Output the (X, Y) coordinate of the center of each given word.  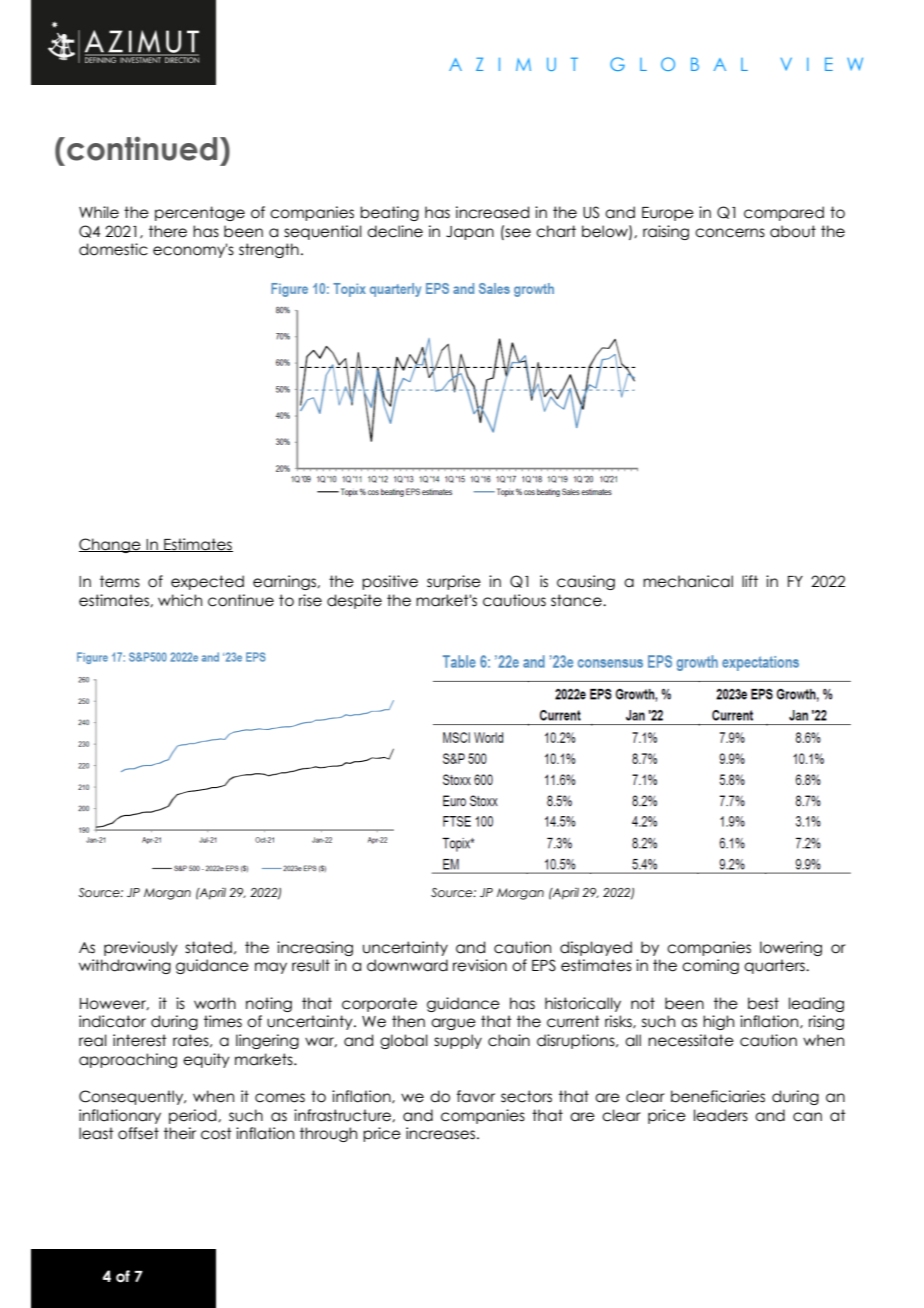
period (194, 1116)
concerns (730, 233)
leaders (721, 1115)
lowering (791, 948)
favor (476, 1096)
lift (750, 581)
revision (480, 965)
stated (208, 947)
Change (111, 545)
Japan (470, 233)
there (168, 231)
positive (390, 582)
